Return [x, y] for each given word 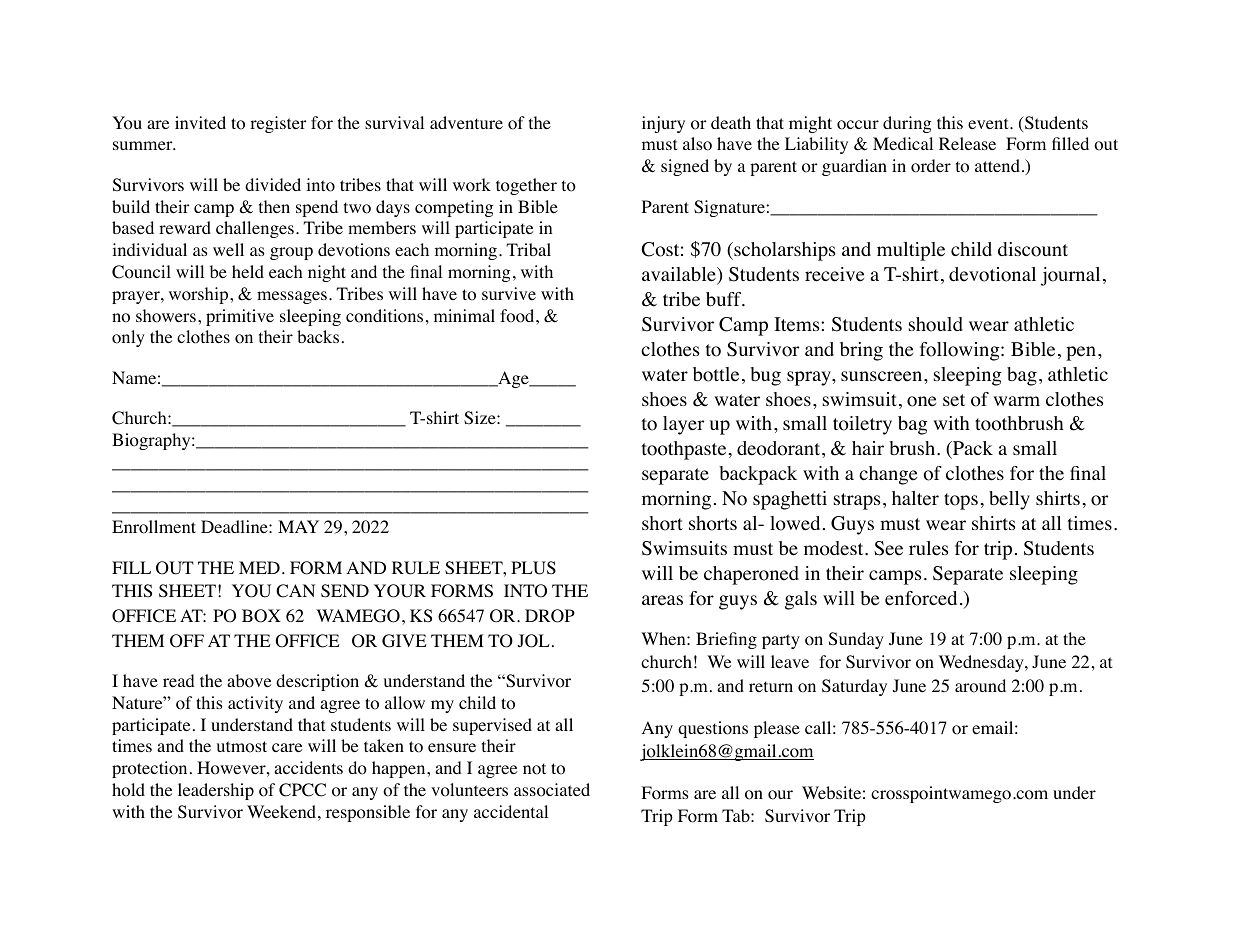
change [888, 475]
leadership [216, 791]
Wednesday [982, 663]
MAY [298, 526]
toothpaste [684, 450]
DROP [550, 616]
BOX [261, 616]
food [518, 316]
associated [552, 790]
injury [663, 124]
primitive [240, 317]
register [278, 124]
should [936, 324]
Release [967, 143]
